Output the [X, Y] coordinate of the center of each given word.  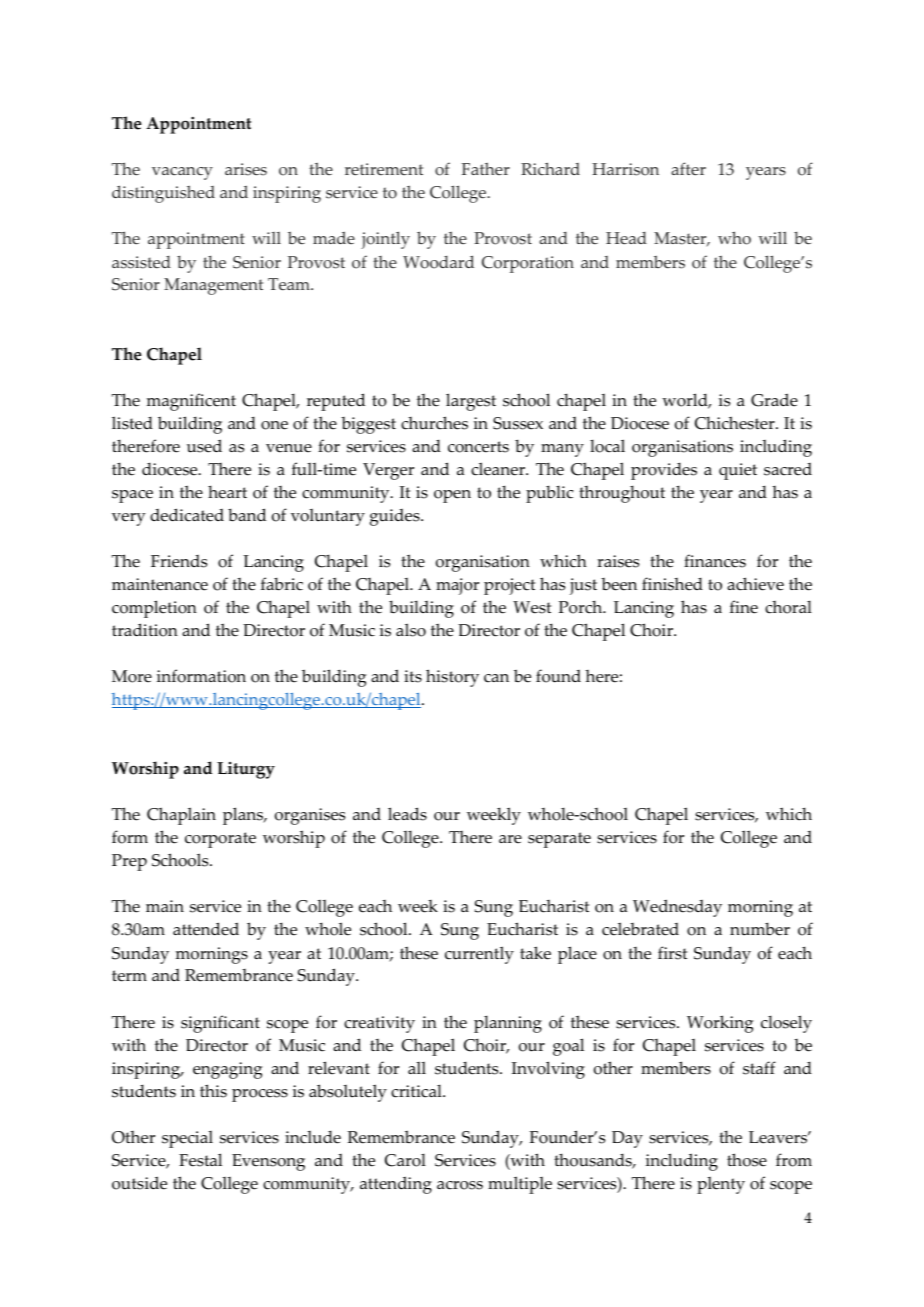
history [452, 678]
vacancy [182, 173]
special [187, 1139]
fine [744, 607]
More [132, 676]
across [460, 1185]
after [688, 169]
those [747, 1160]
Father [486, 168]
